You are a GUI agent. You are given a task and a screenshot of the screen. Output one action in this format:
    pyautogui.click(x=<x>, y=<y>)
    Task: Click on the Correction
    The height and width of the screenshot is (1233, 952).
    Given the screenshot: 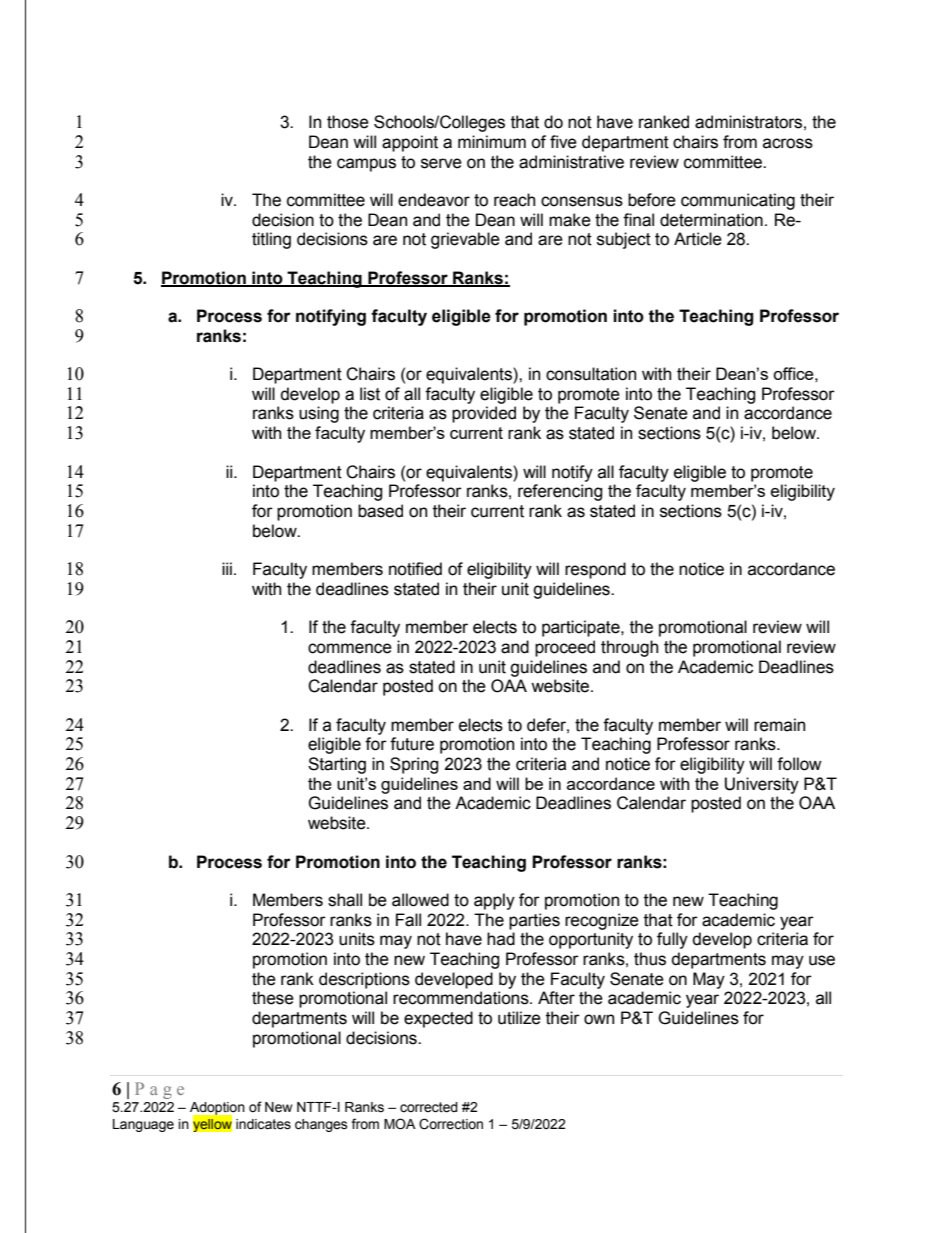 What is the action you would take?
    pyautogui.click(x=451, y=1124)
